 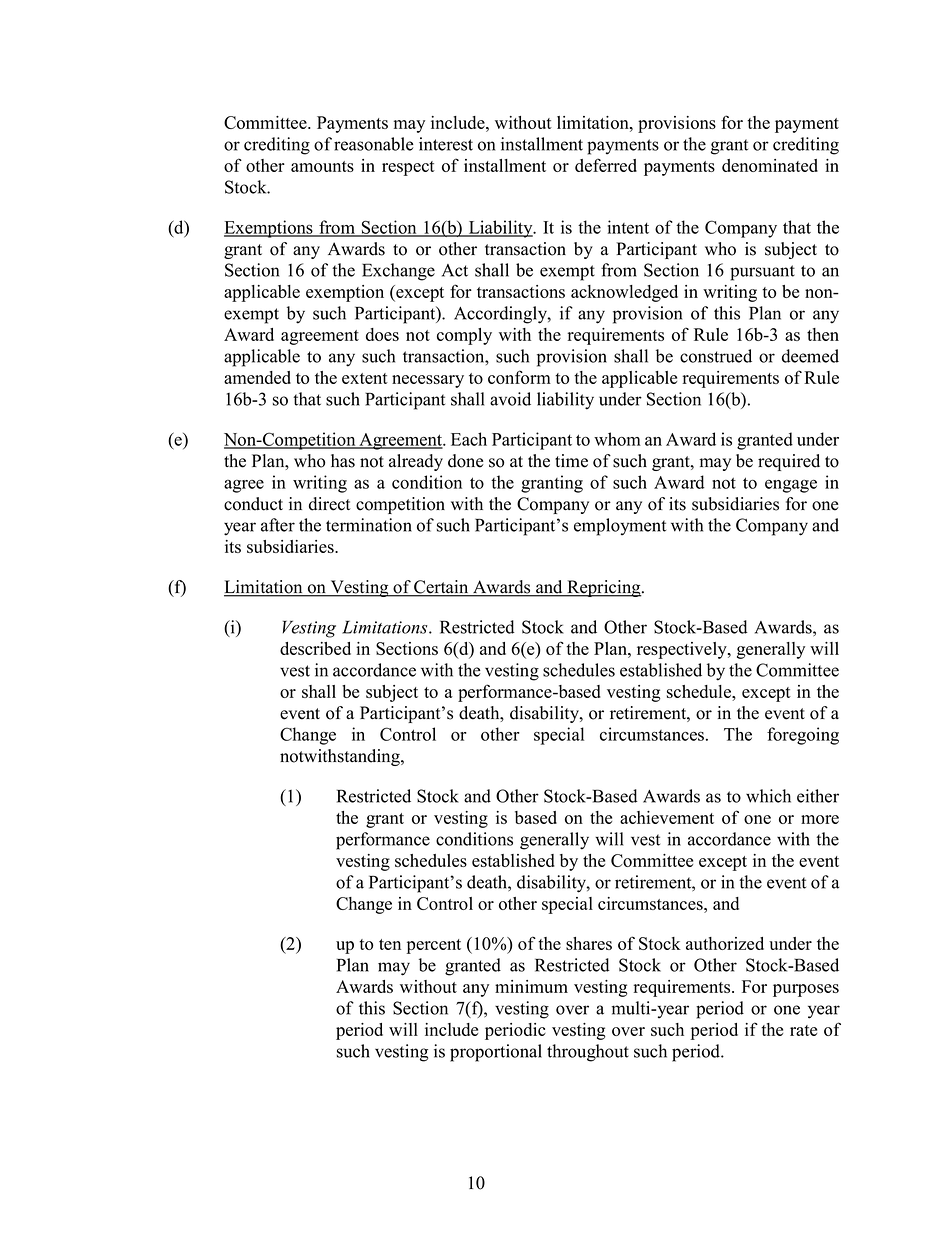 What do you see at coordinates (571, 461) in the screenshot?
I see `time` at bounding box center [571, 461].
